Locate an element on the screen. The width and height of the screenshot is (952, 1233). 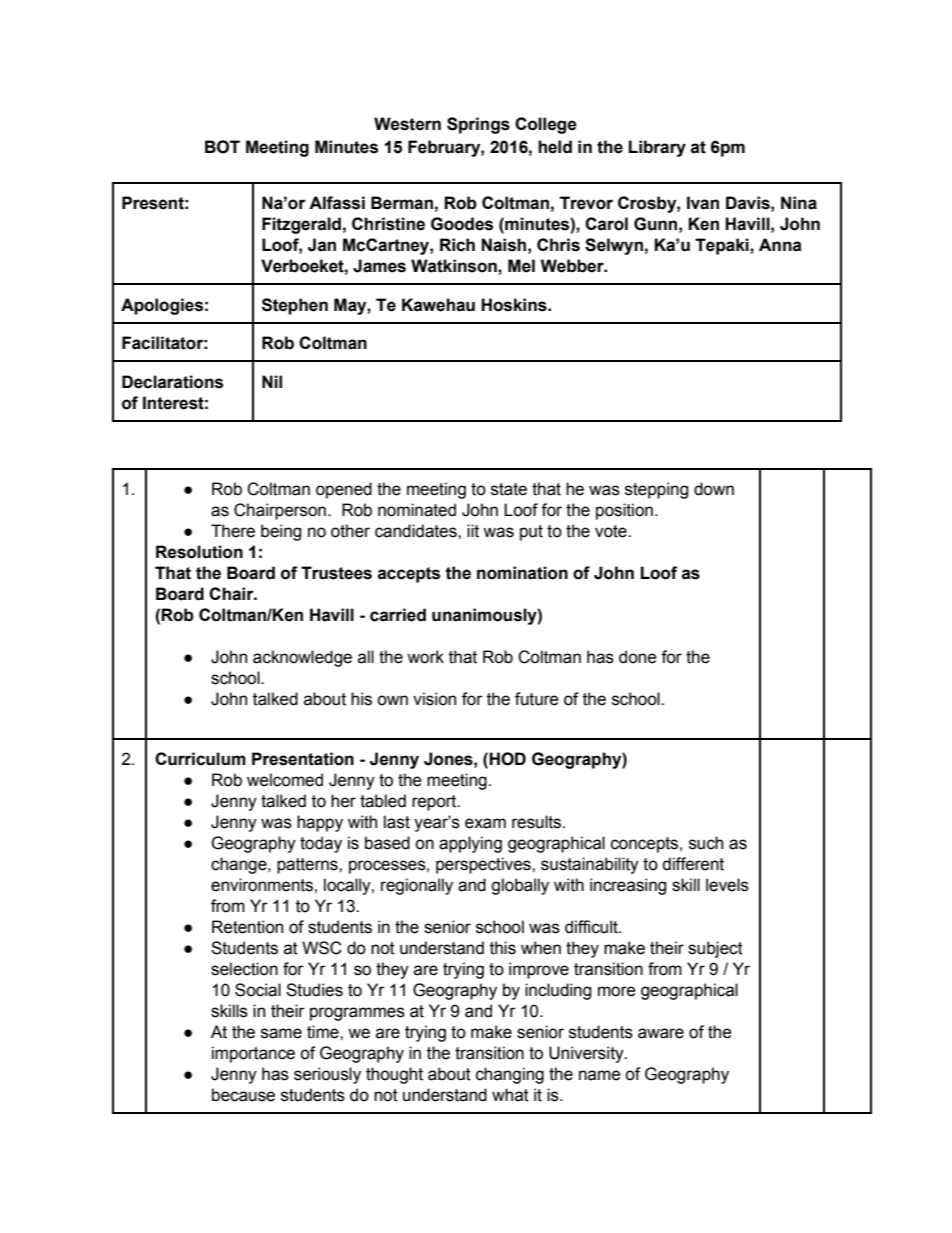
Library is located at coordinates (657, 148).
